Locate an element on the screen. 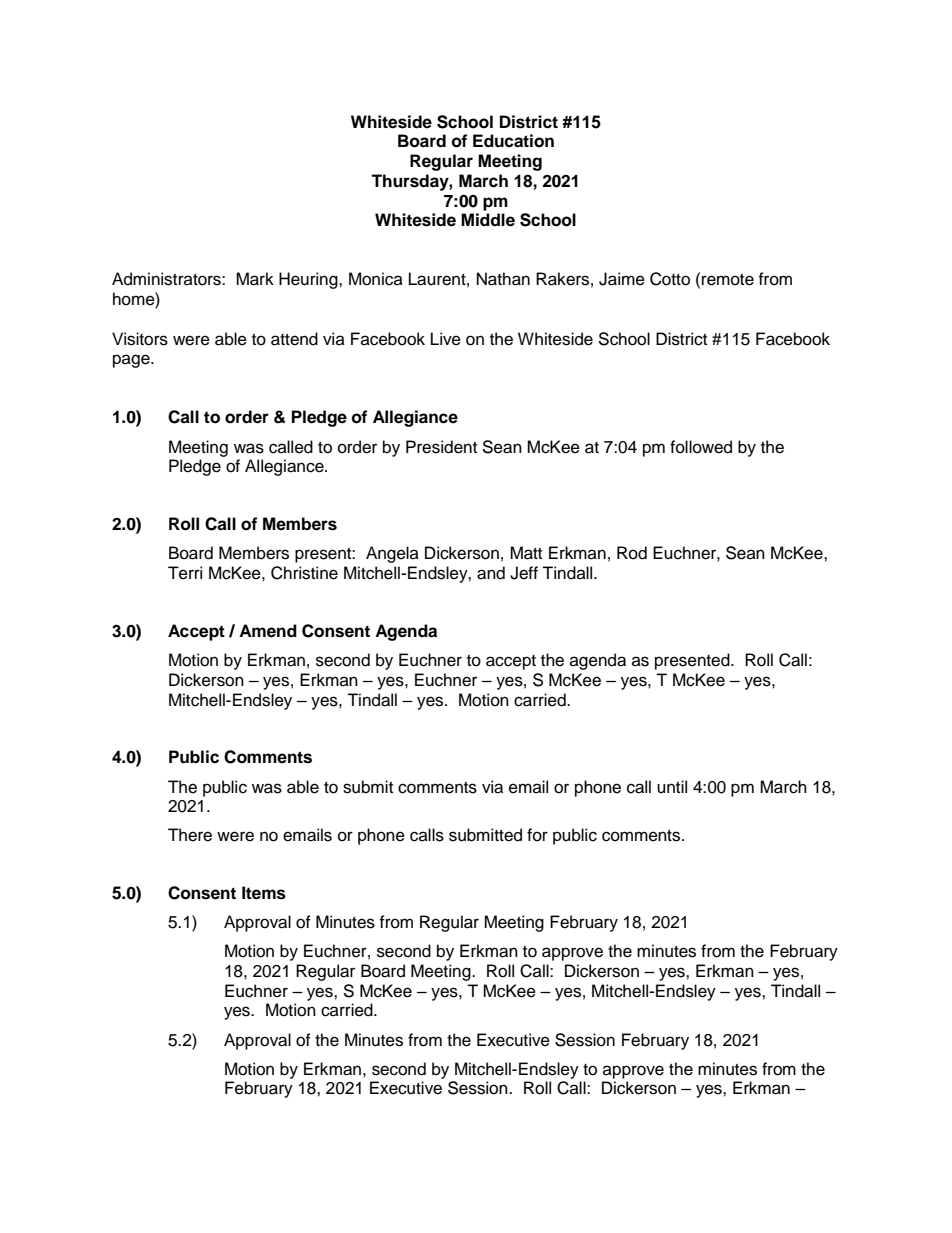 The image size is (952, 1233). Mark is located at coordinates (255, 279).
